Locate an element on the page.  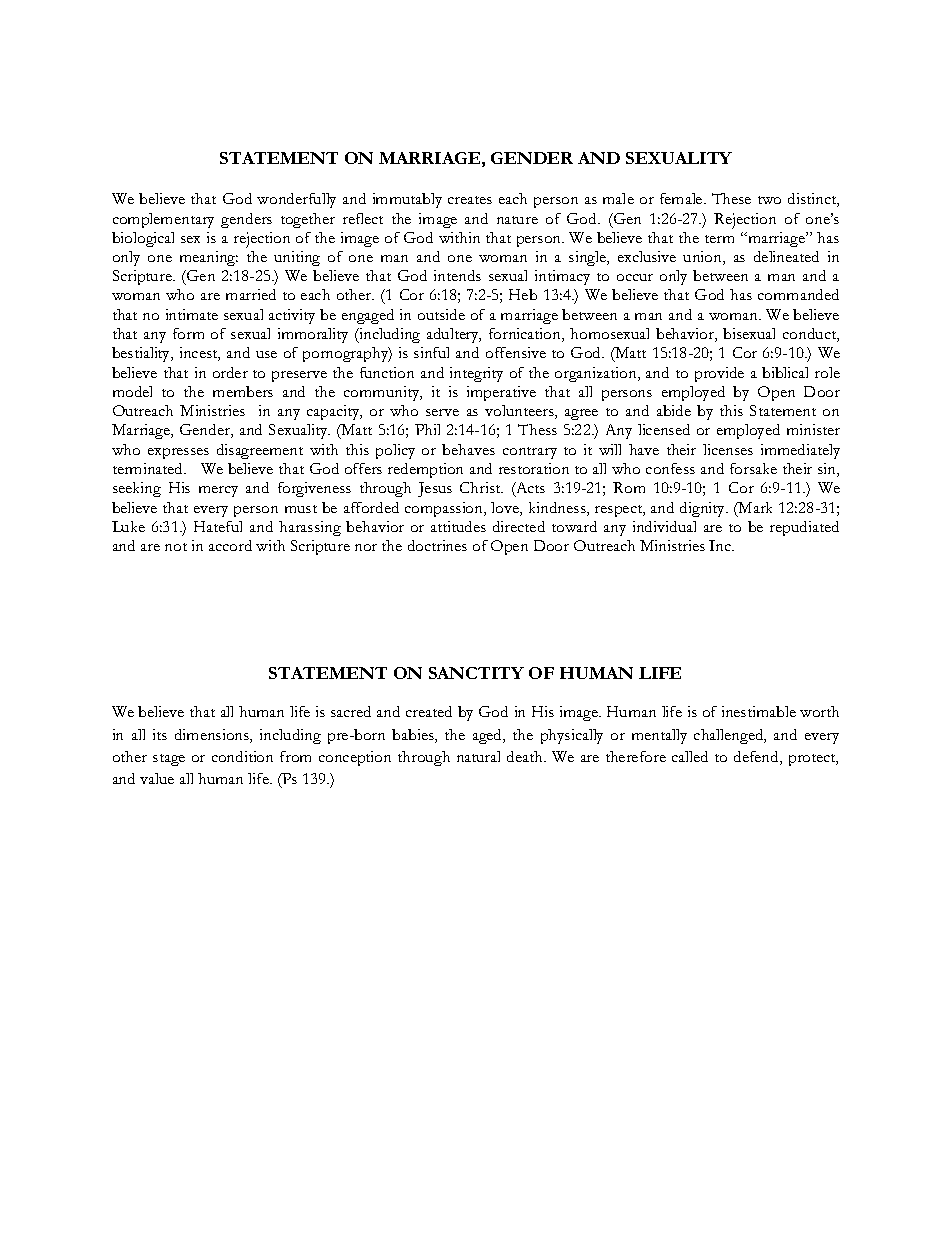
condition is located at coordinates (242, 756).
